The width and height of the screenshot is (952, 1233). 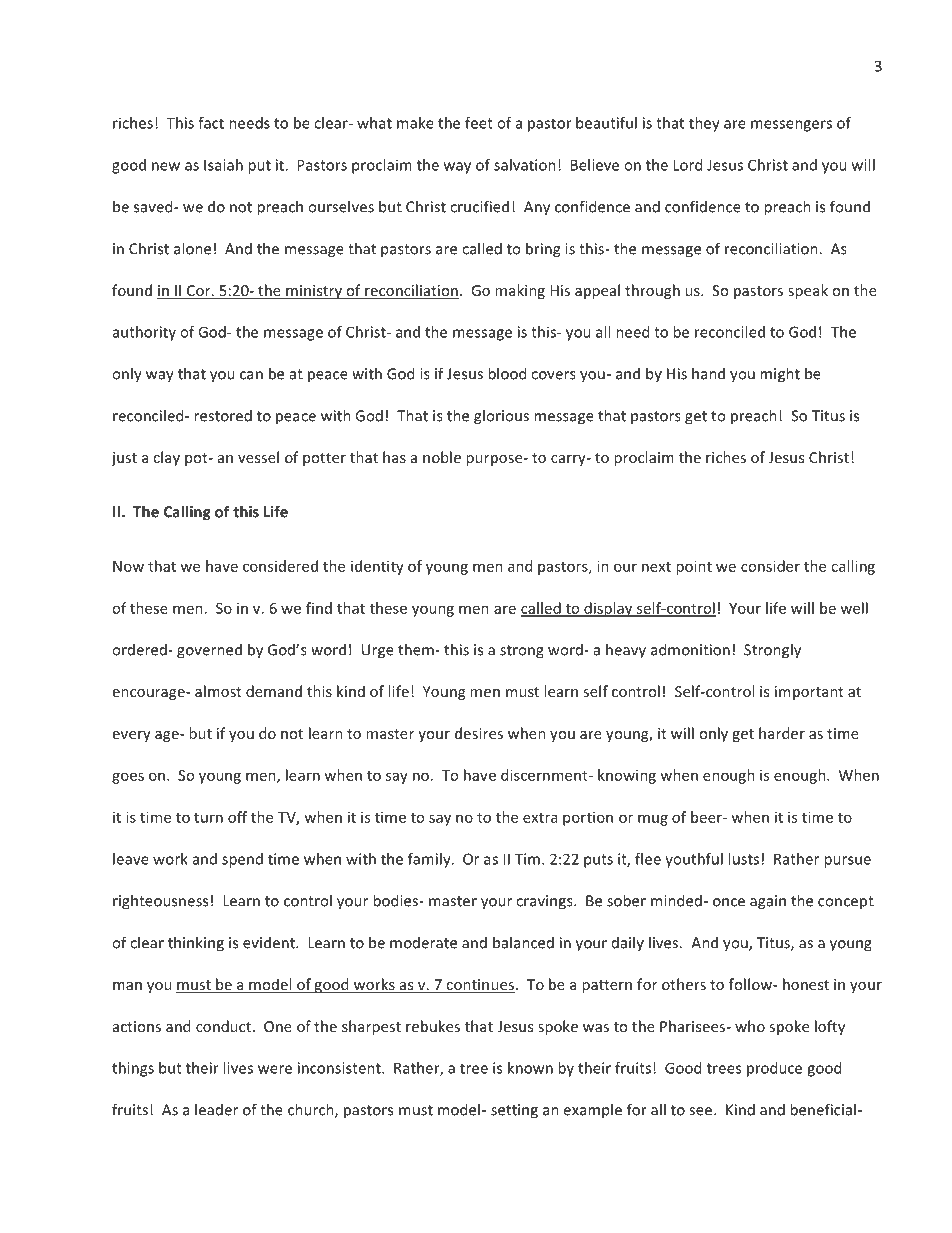 What do you see at coordinates (780, 375) in the screenshot?
I see `might` at bounding box center [780, 375].
